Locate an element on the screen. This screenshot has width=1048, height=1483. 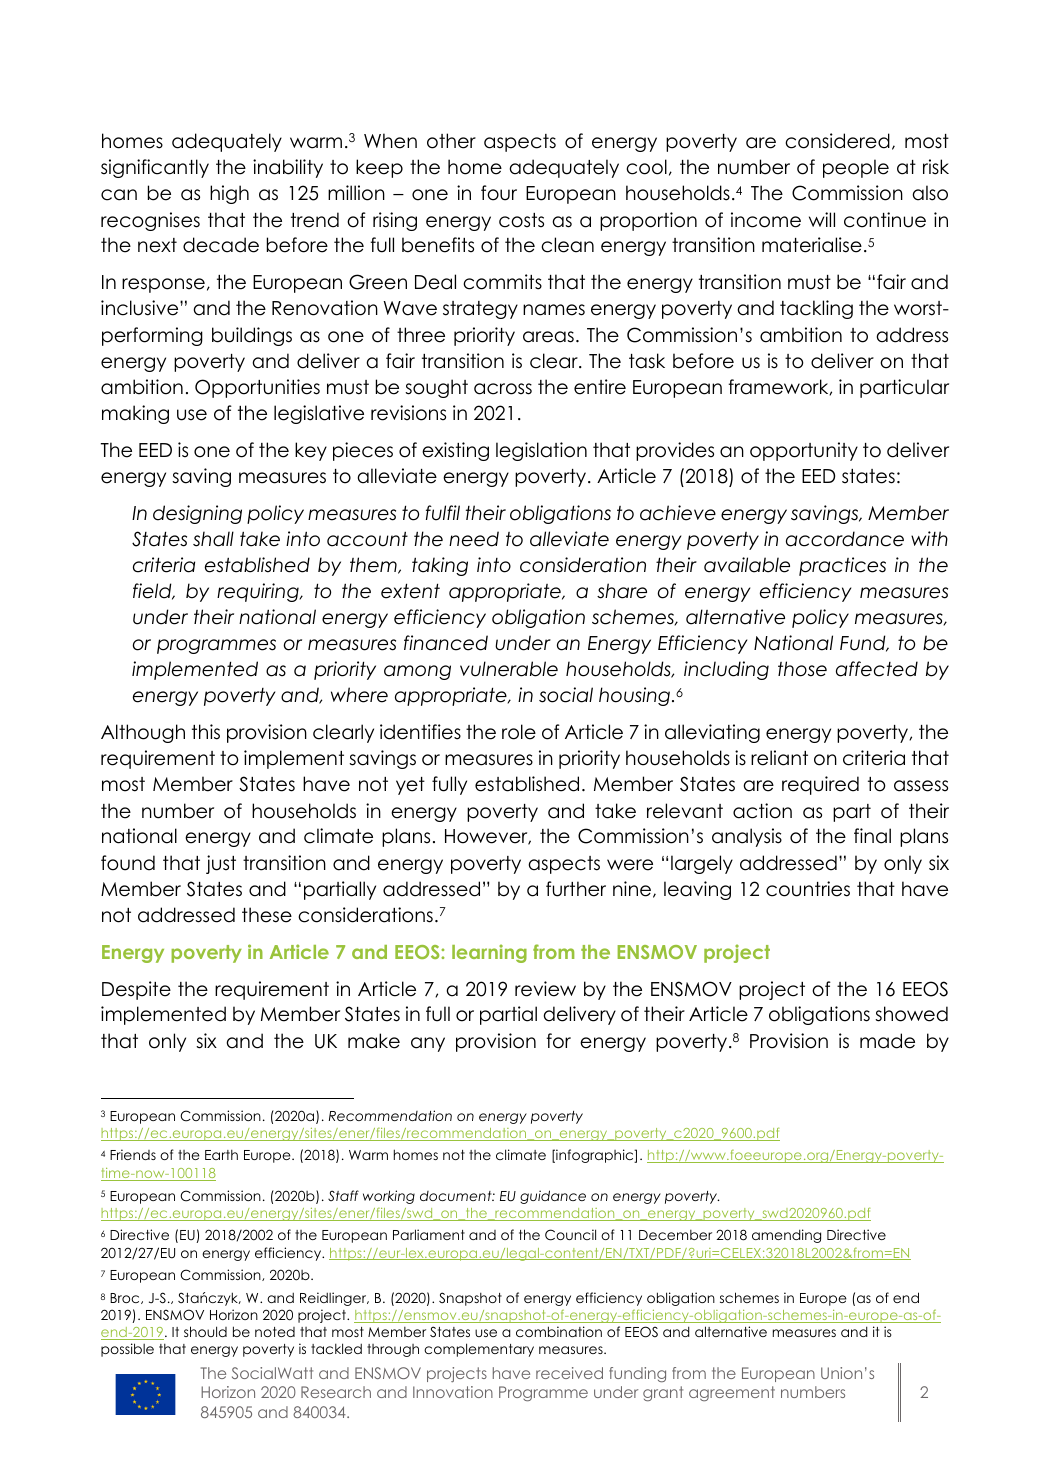
shall is located at coordinates (213, 539).
